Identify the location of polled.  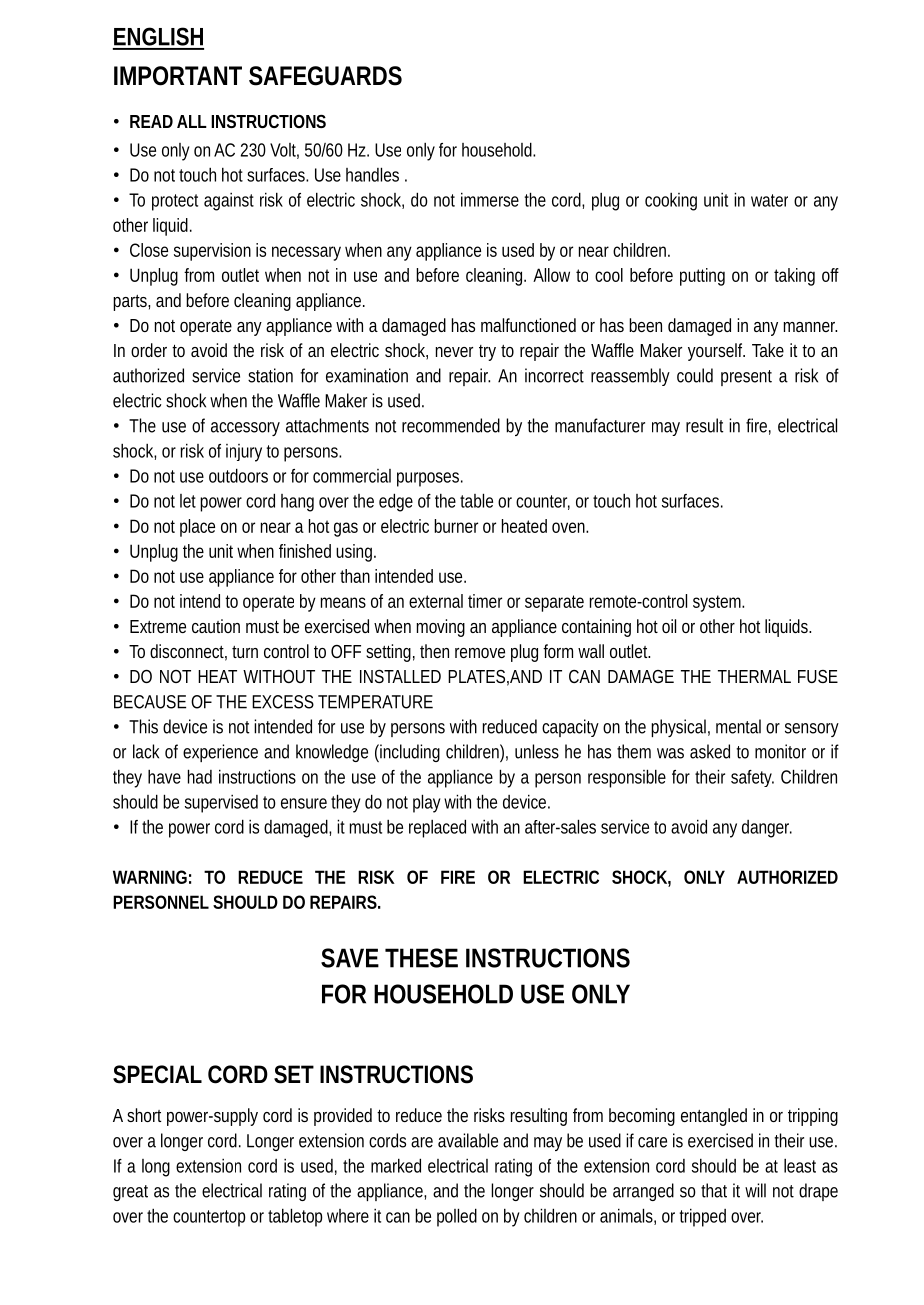
(457, 1217).
